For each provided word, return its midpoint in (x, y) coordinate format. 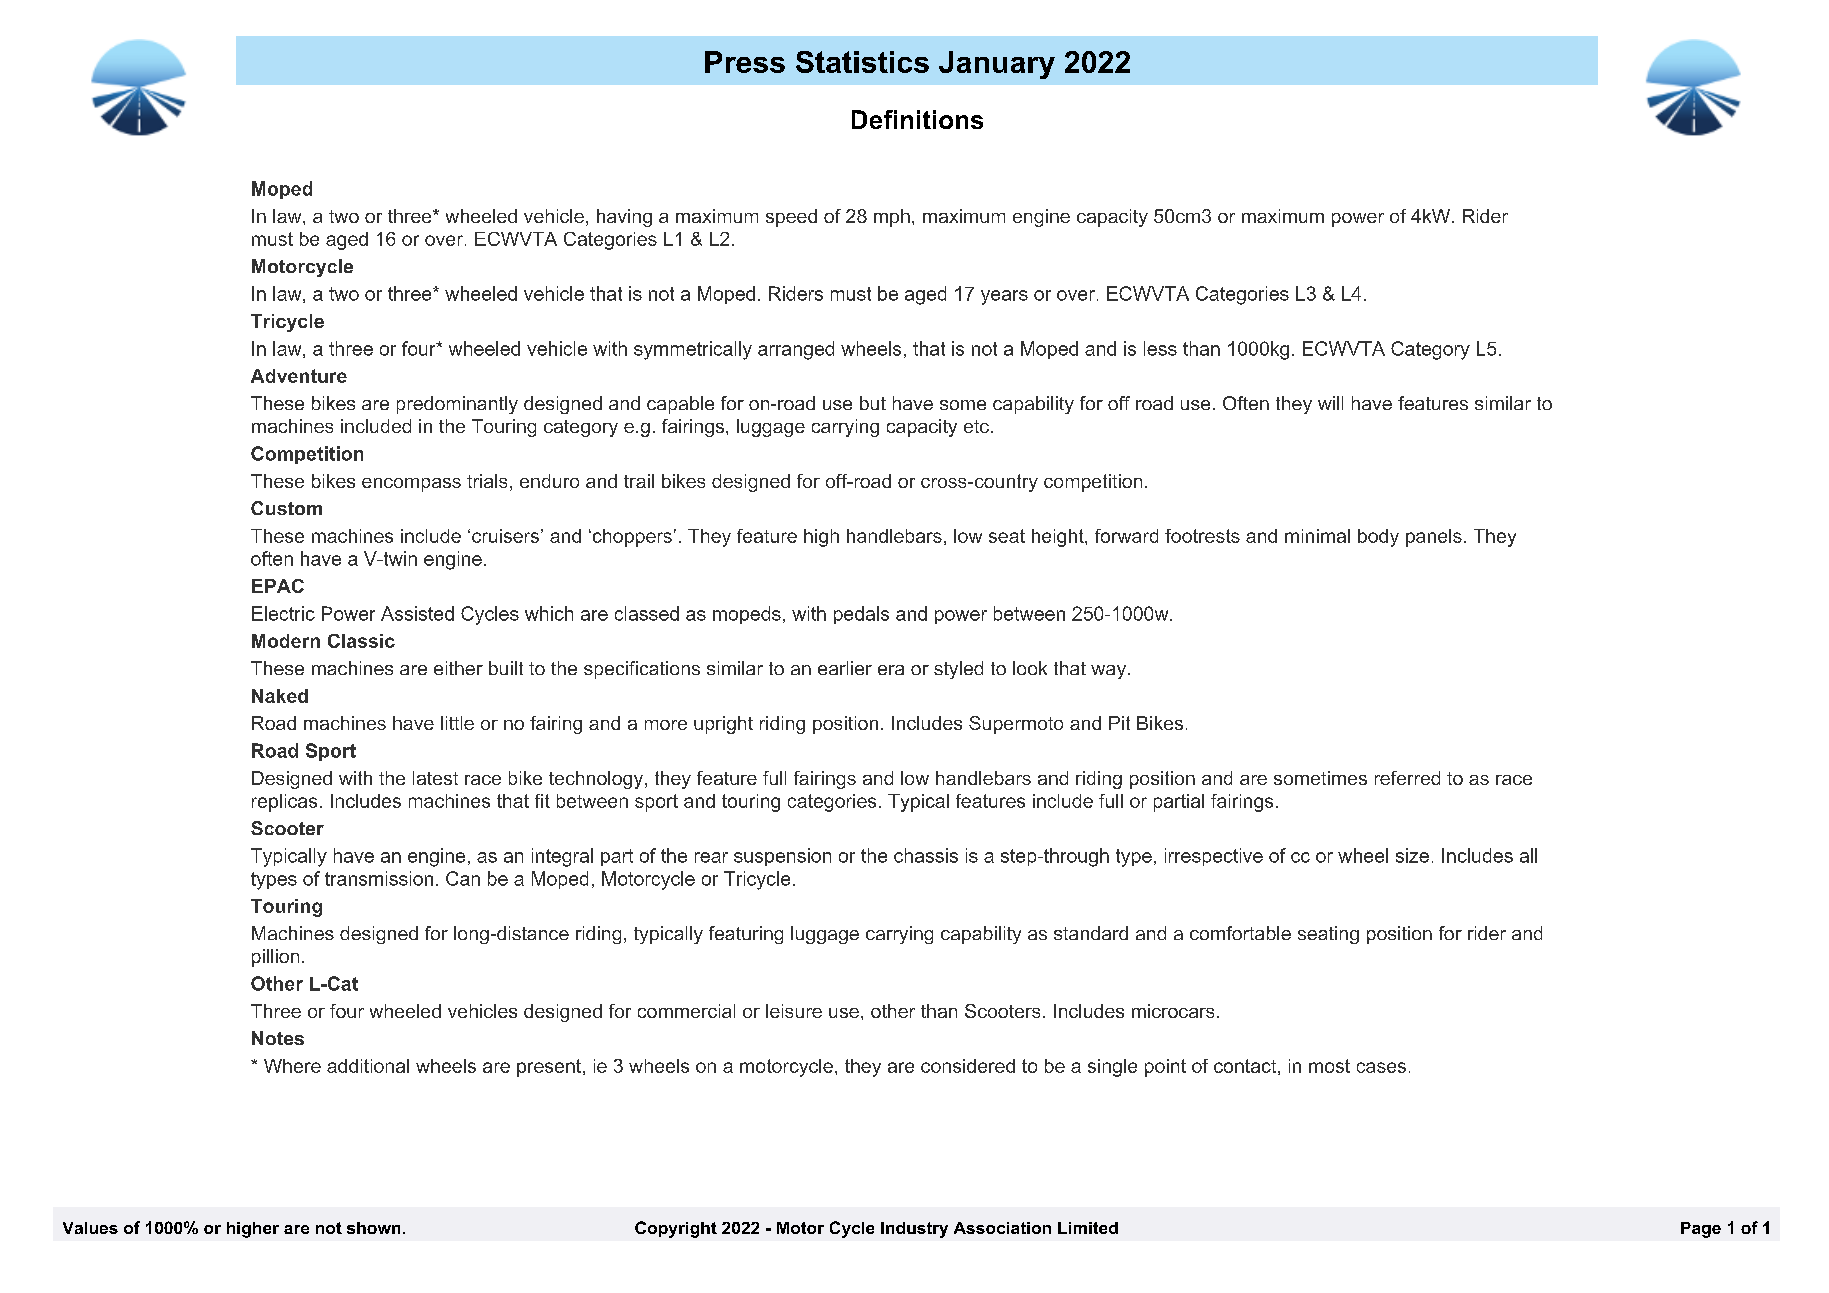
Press (745, 62)
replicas (284, 803)
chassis (926, 855)
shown (373, 1228)
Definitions (917, 119)
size (1412, 855)
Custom (286, 508)
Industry (914, 1230)
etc (976, 426)
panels (1434, 538)
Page (1701, 1230)
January (997, 65)
